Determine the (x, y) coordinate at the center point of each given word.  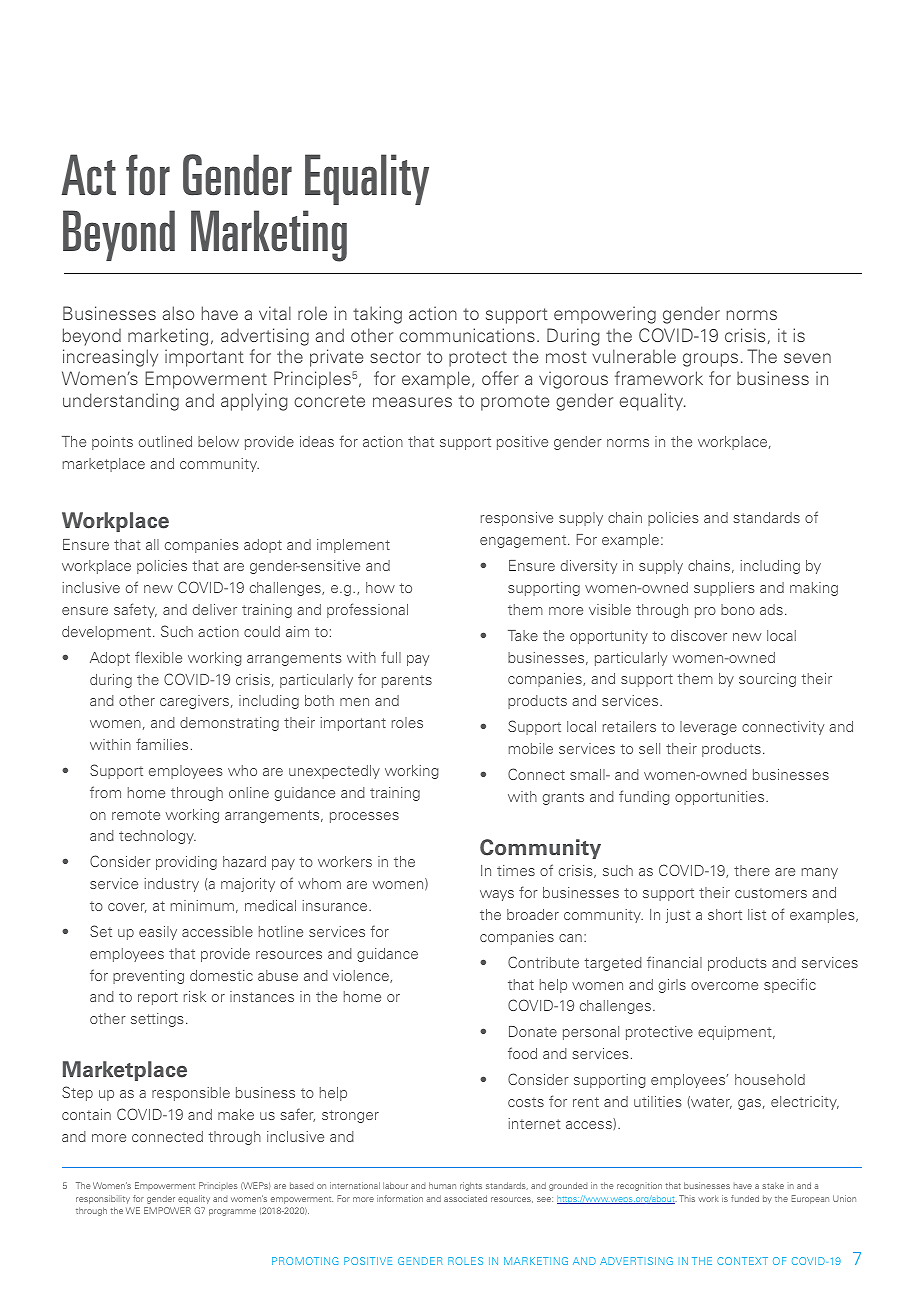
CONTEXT (742, 1261)
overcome (724, 986)
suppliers (724, 589)
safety (135, 610)
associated (465, 1198)
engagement (524, 541)
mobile (531, 748)
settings (157, 1020)
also (178, 313)
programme (232, 1212)
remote (136, 815)
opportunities (721, 798)
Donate (533, 1031)
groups (710, 360)
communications (467, 335)
